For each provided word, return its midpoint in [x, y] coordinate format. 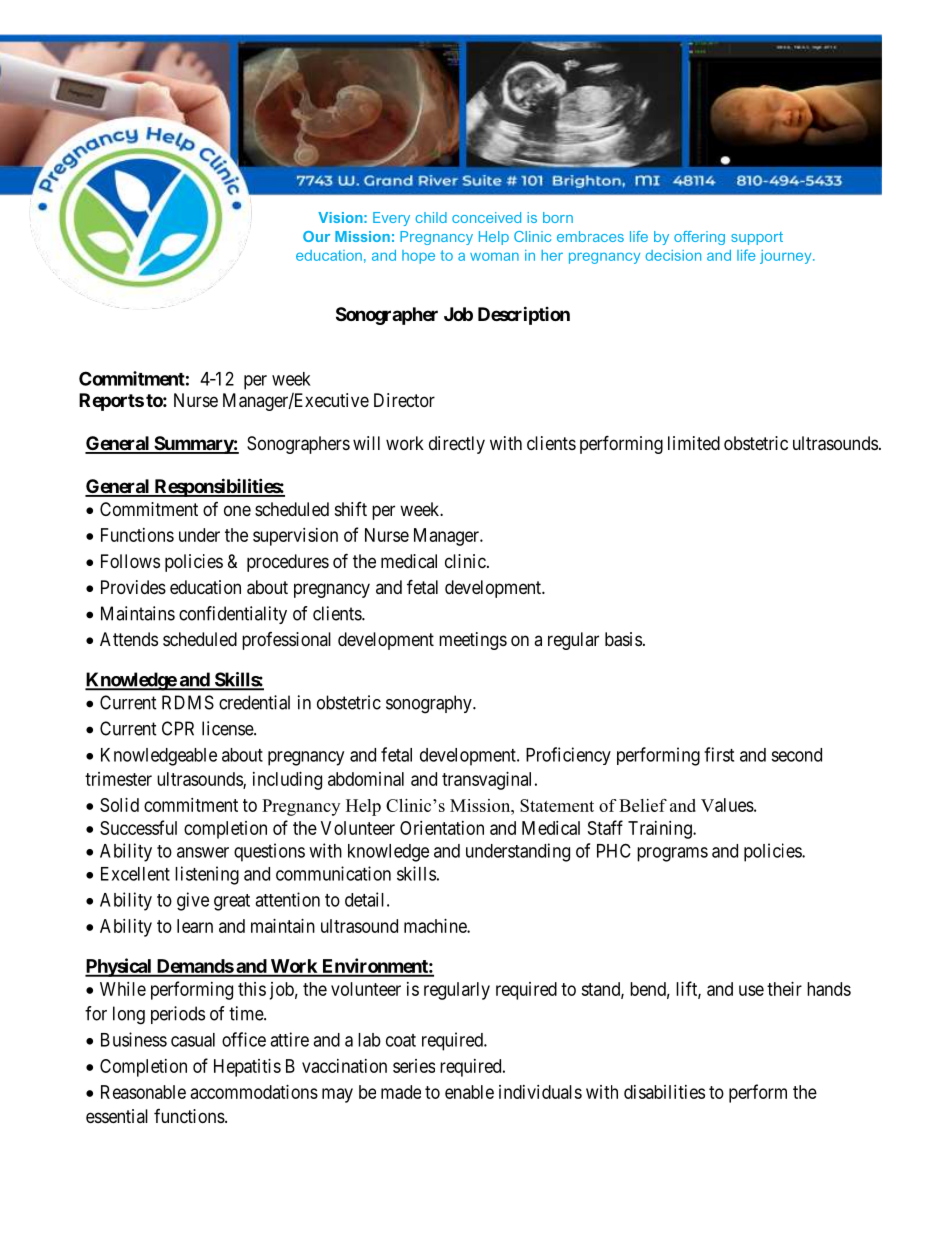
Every [391, 219]
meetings [473, 641]
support [757, 238]
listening [207, 875]
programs [672, 854]
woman [494, 256]
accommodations [254, 1092]
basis [623, 639]
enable [469, 1092]
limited [694, 443]
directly [457, 445]
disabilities [664, 1092]
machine [436, 926]
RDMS [188, 702]
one [237, 510]
